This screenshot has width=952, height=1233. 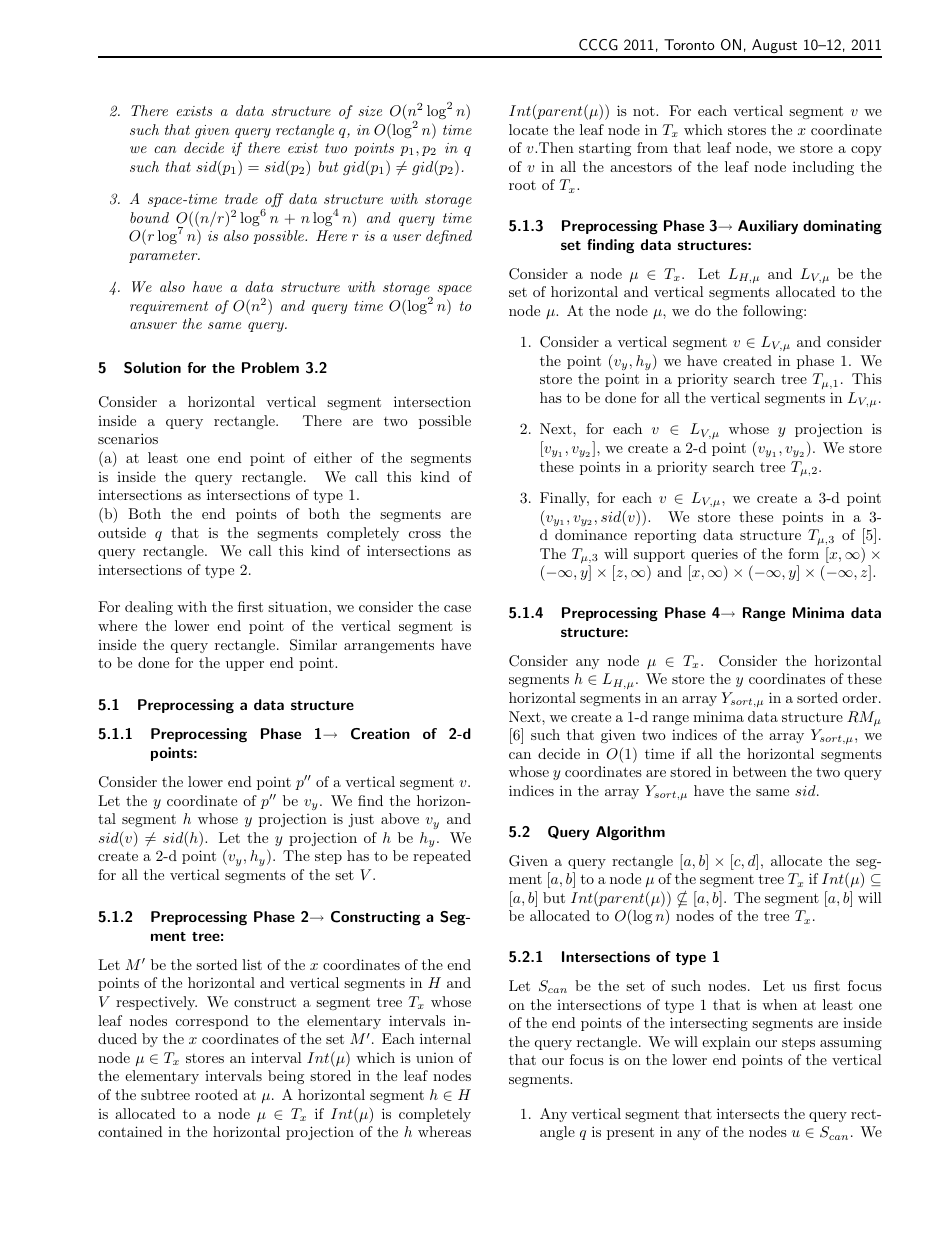 What do you see at coordinates (605, 149) in the screenshot?
I see `starting` at bounding box center [605, 149].
